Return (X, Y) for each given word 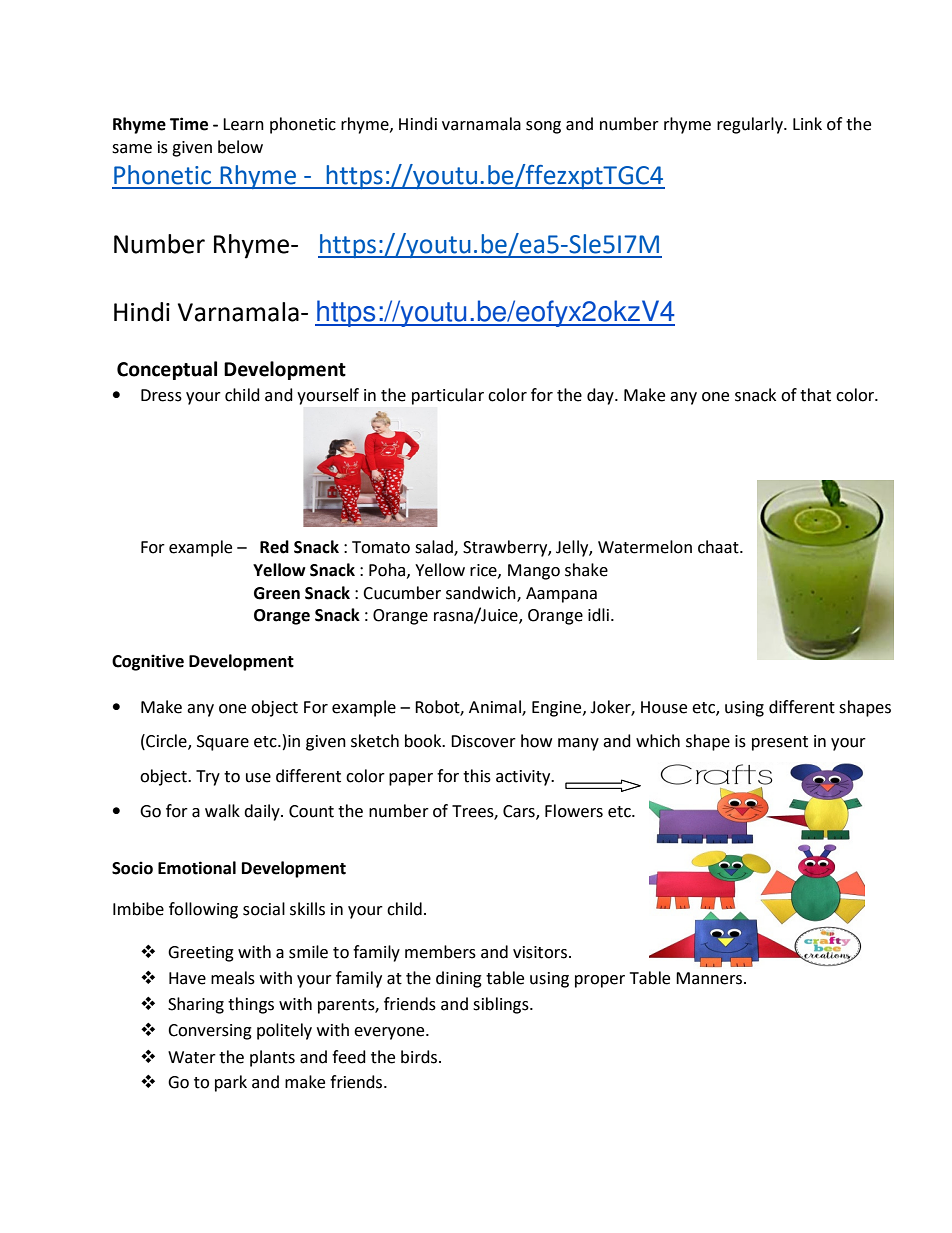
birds (419, 1057)
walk (222, 811)
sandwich (482, 593)
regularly (751, 125)
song (543, 127)
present (780, 743)
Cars (520, 812)
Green (277, 593)
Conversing (210, 1032)
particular (448, 396)
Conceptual (167, 370)
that (815, 395)
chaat (719, 547)
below (240, 147)
